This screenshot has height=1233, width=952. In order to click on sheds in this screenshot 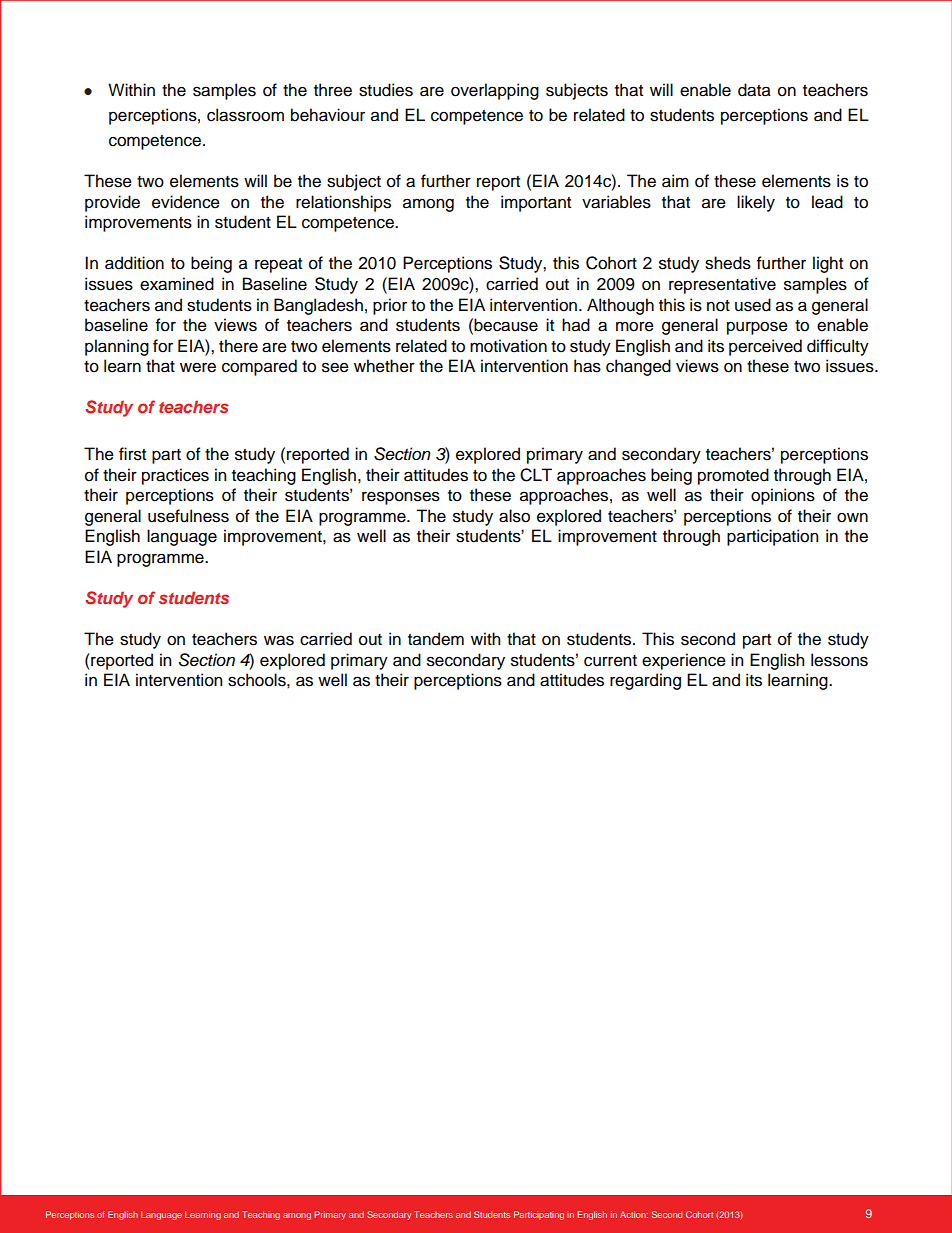, I will do `click(728, 263)`.
